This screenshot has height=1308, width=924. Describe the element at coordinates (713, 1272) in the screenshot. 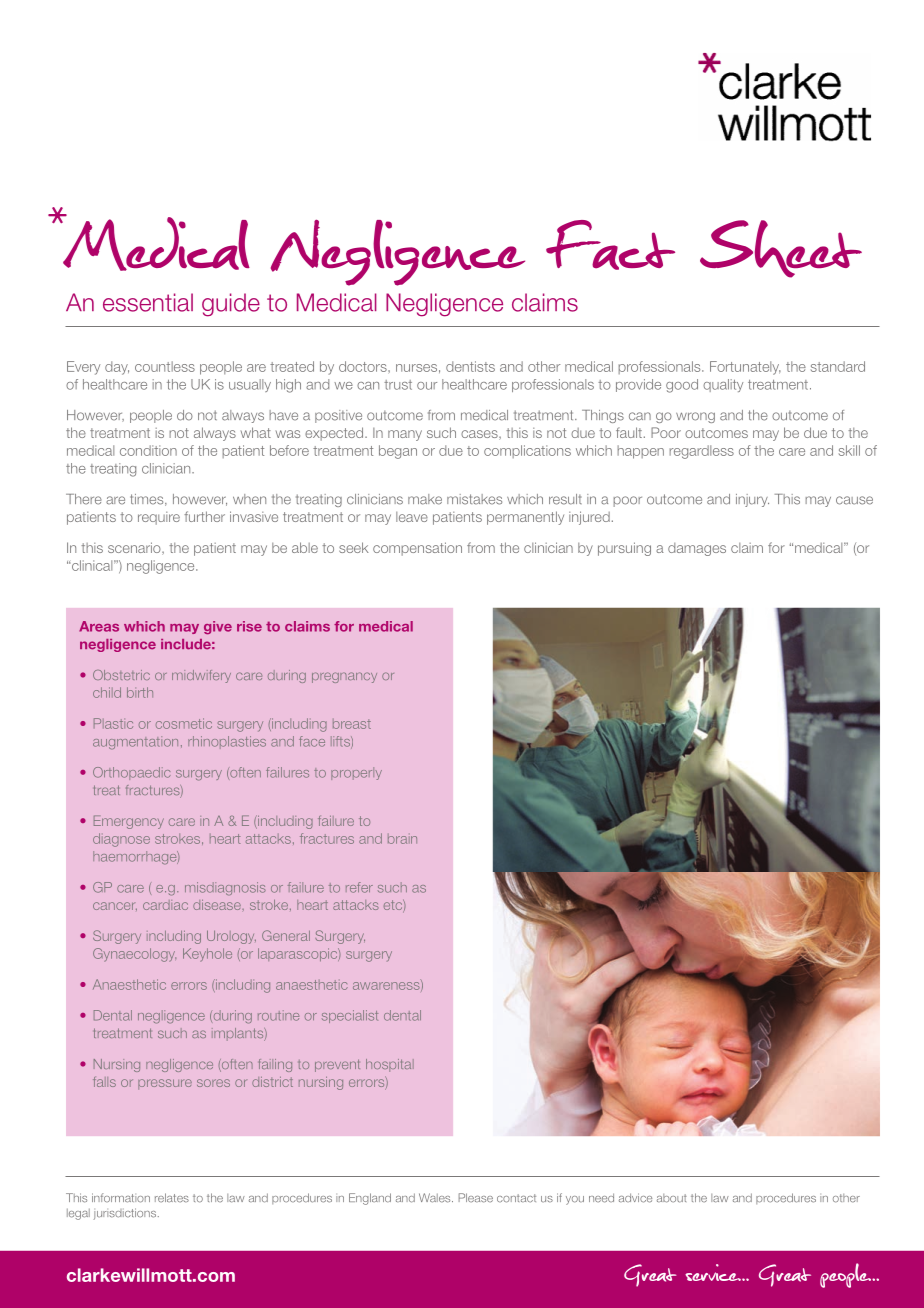

I see `service` at that location.
